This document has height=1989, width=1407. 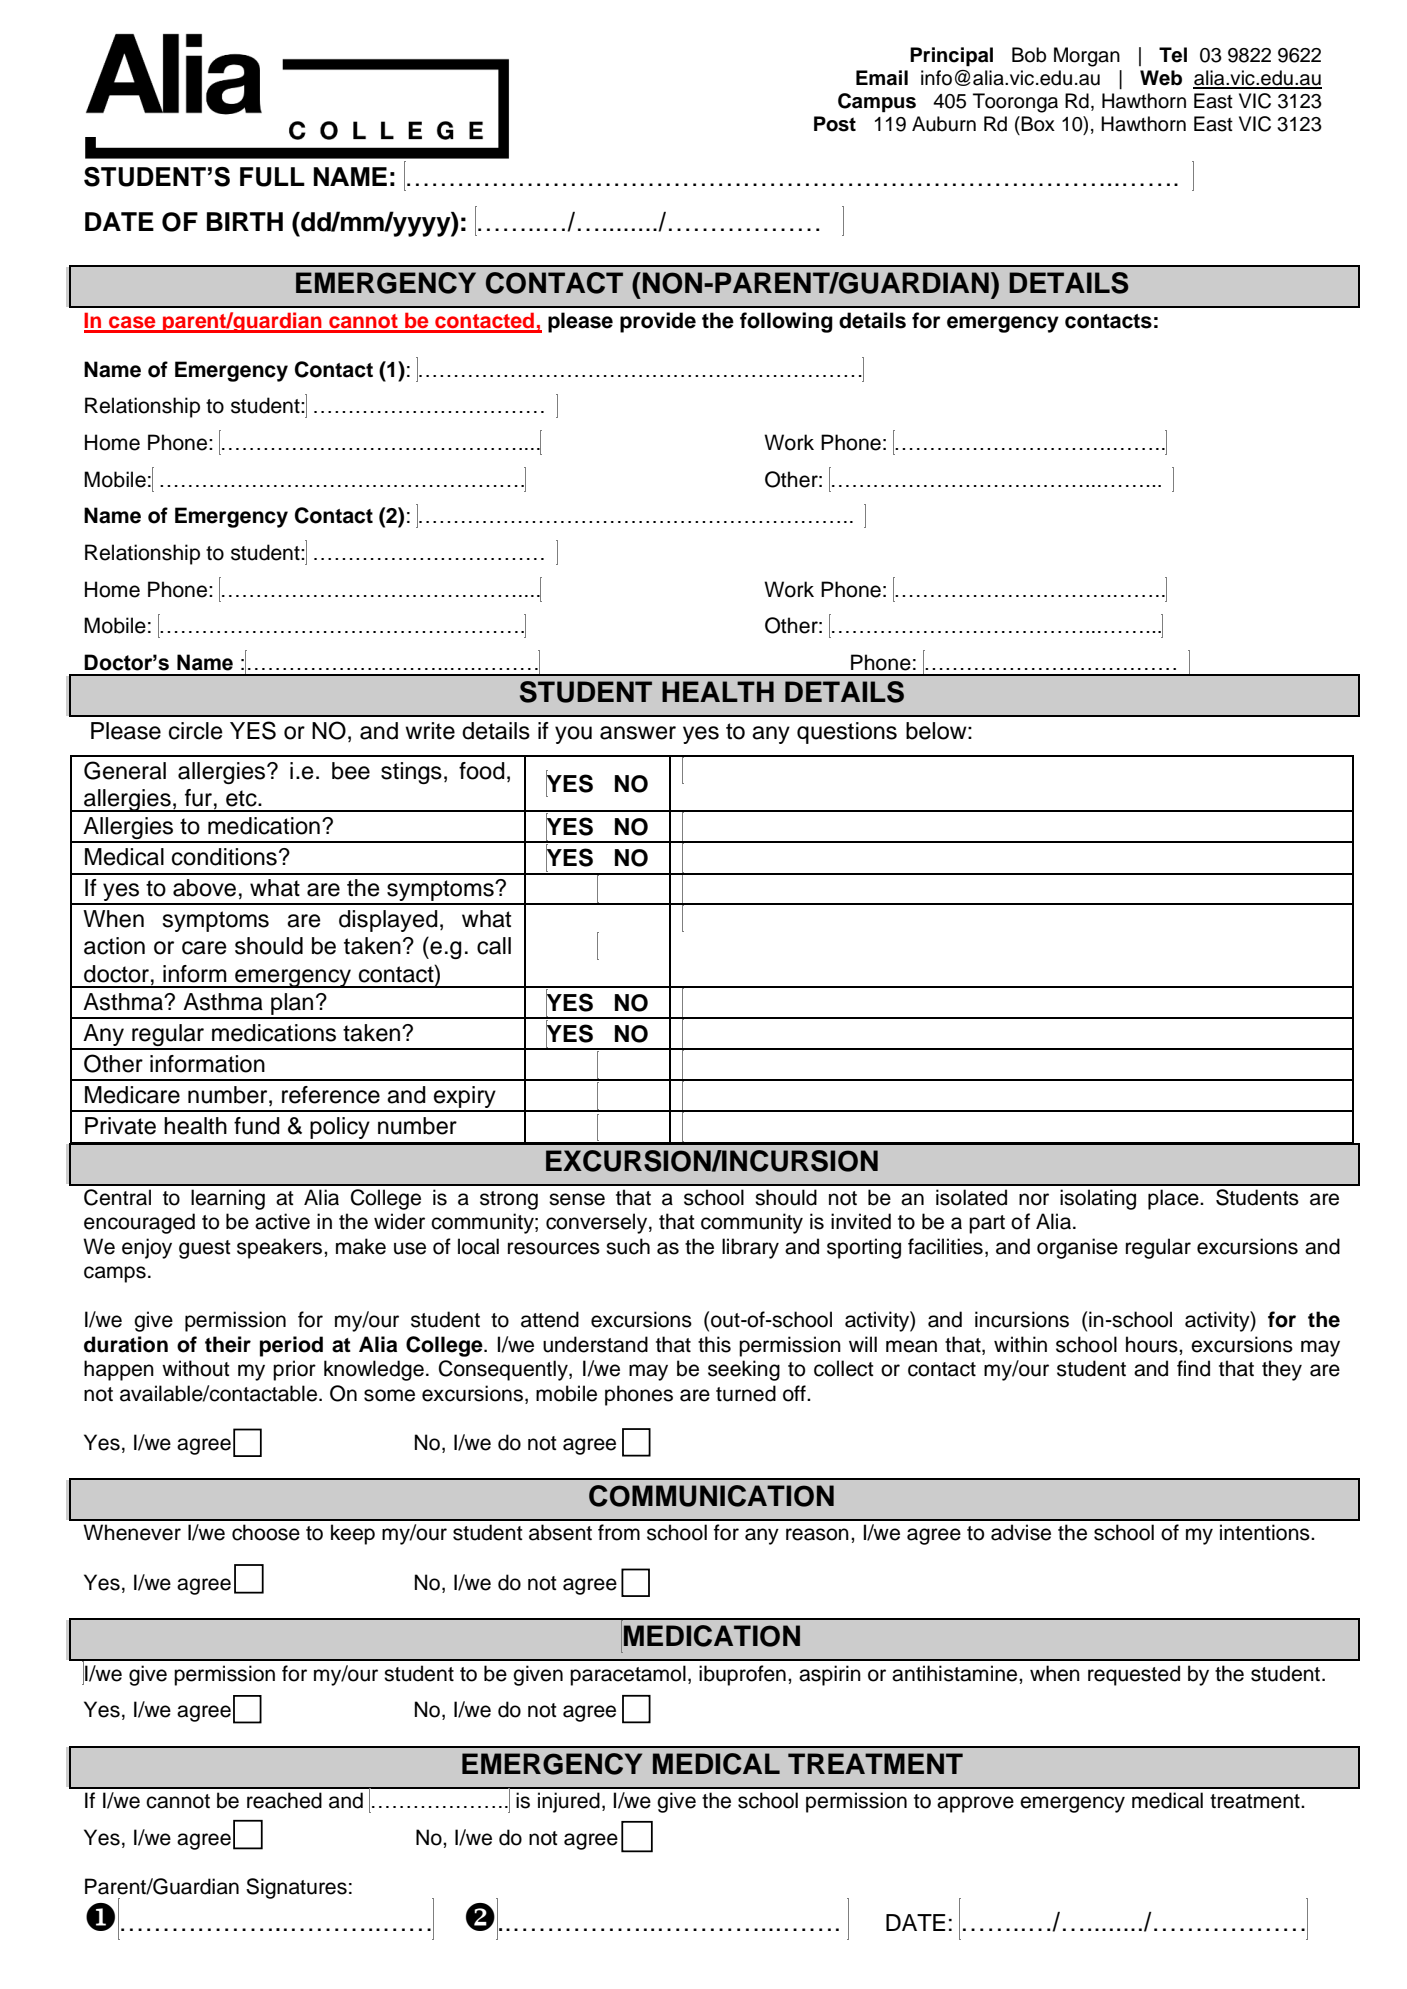 What do you see at coordinates (1174, 1199) in the document?
I see `place` at bounding box center [1174, 1199].
